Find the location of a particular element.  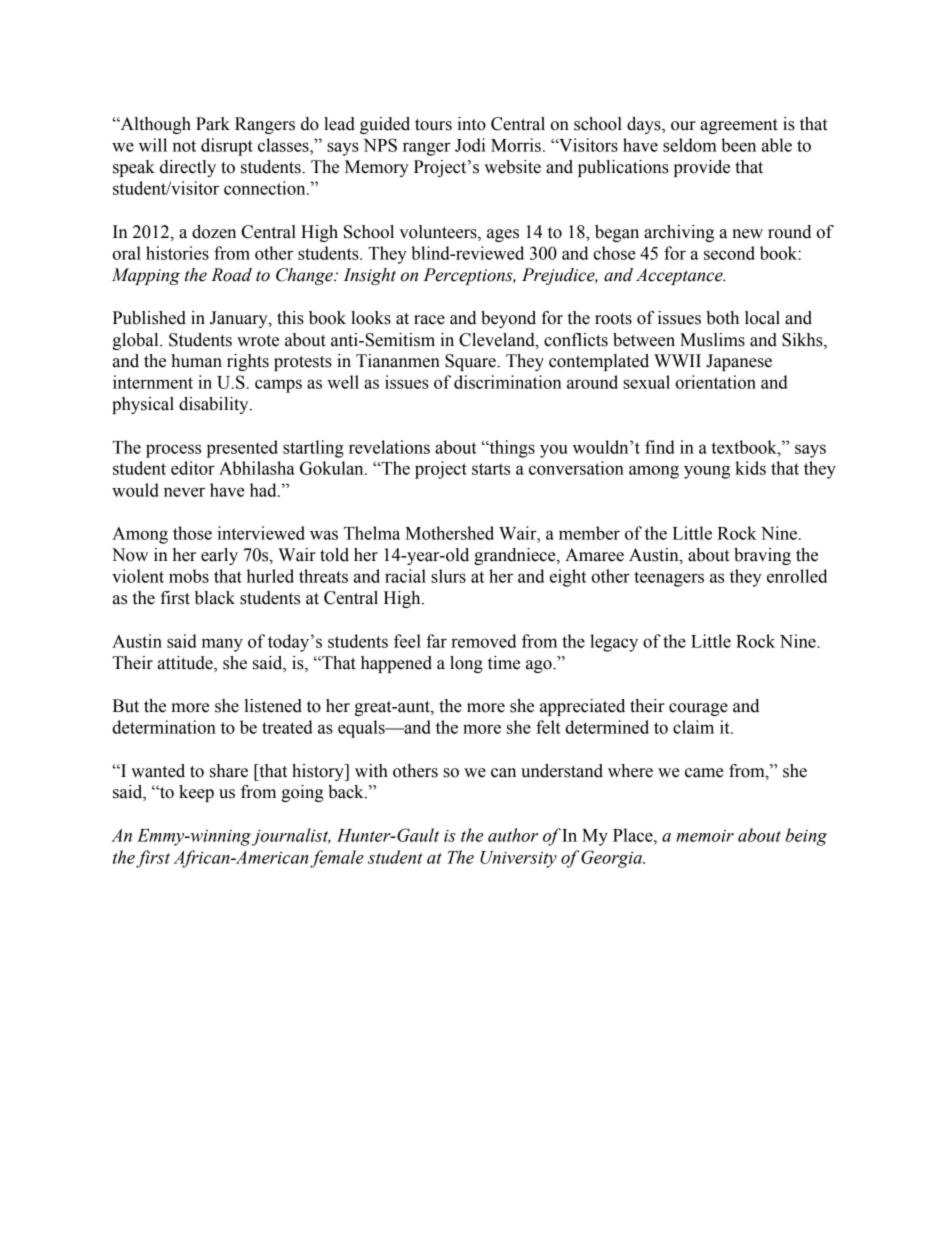

young is located at coordinates (707, 472).
